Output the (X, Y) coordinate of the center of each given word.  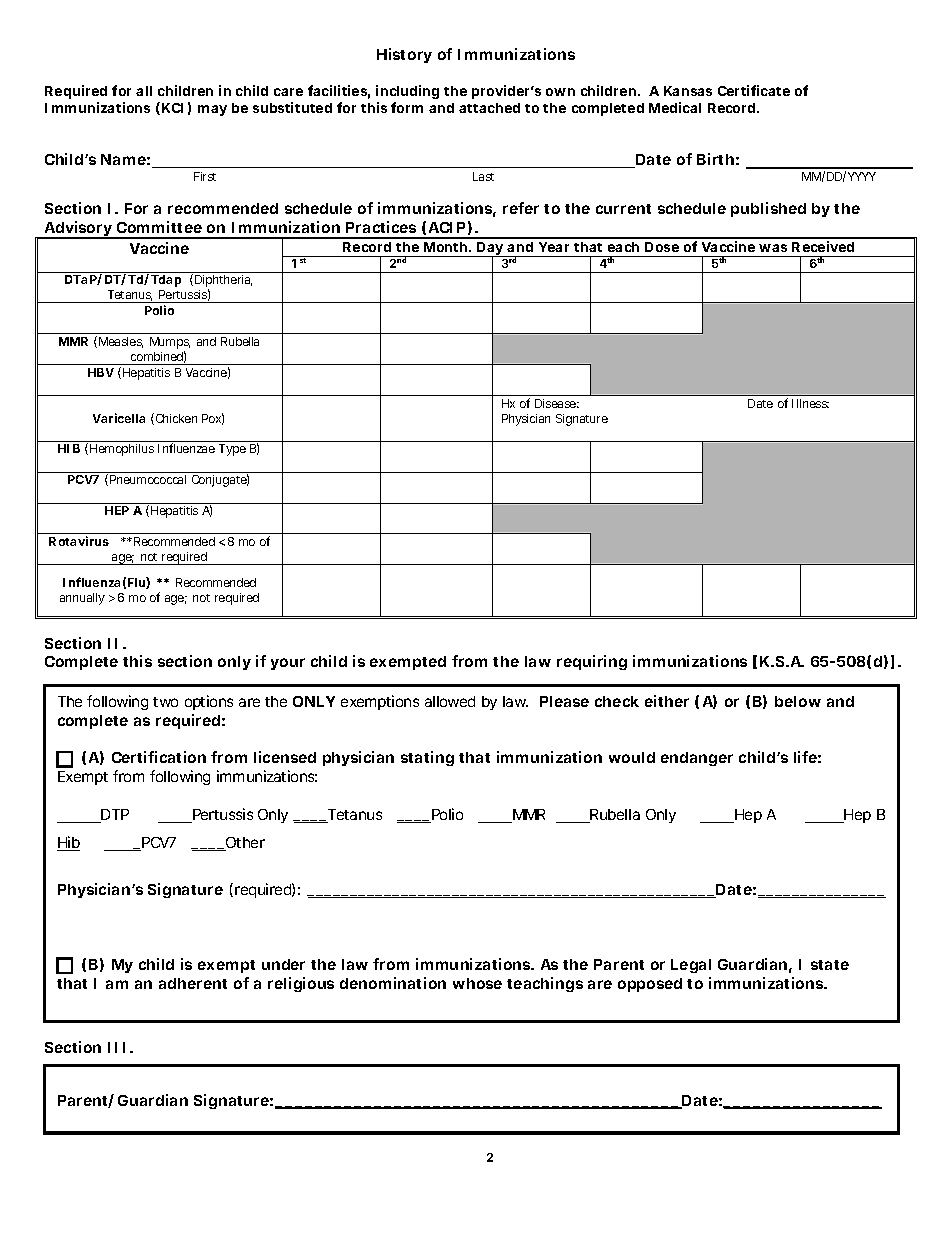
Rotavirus (79, 541)
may (212, 110)
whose (477, 983)
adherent (193, 983)
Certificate (754, 90)
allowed (450, 701)
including (407, 92)
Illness (810, 403)
